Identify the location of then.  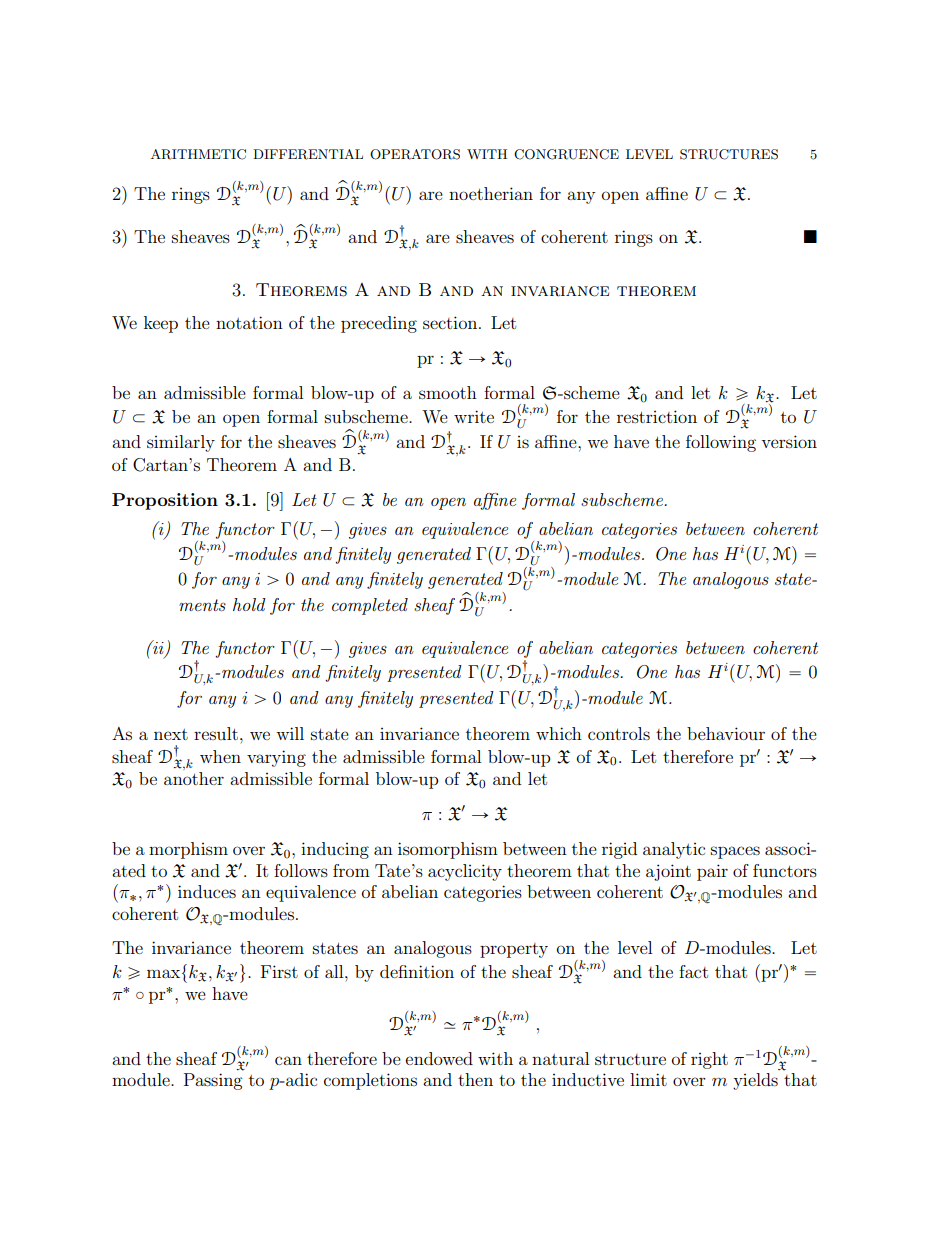
(475, 1079).
